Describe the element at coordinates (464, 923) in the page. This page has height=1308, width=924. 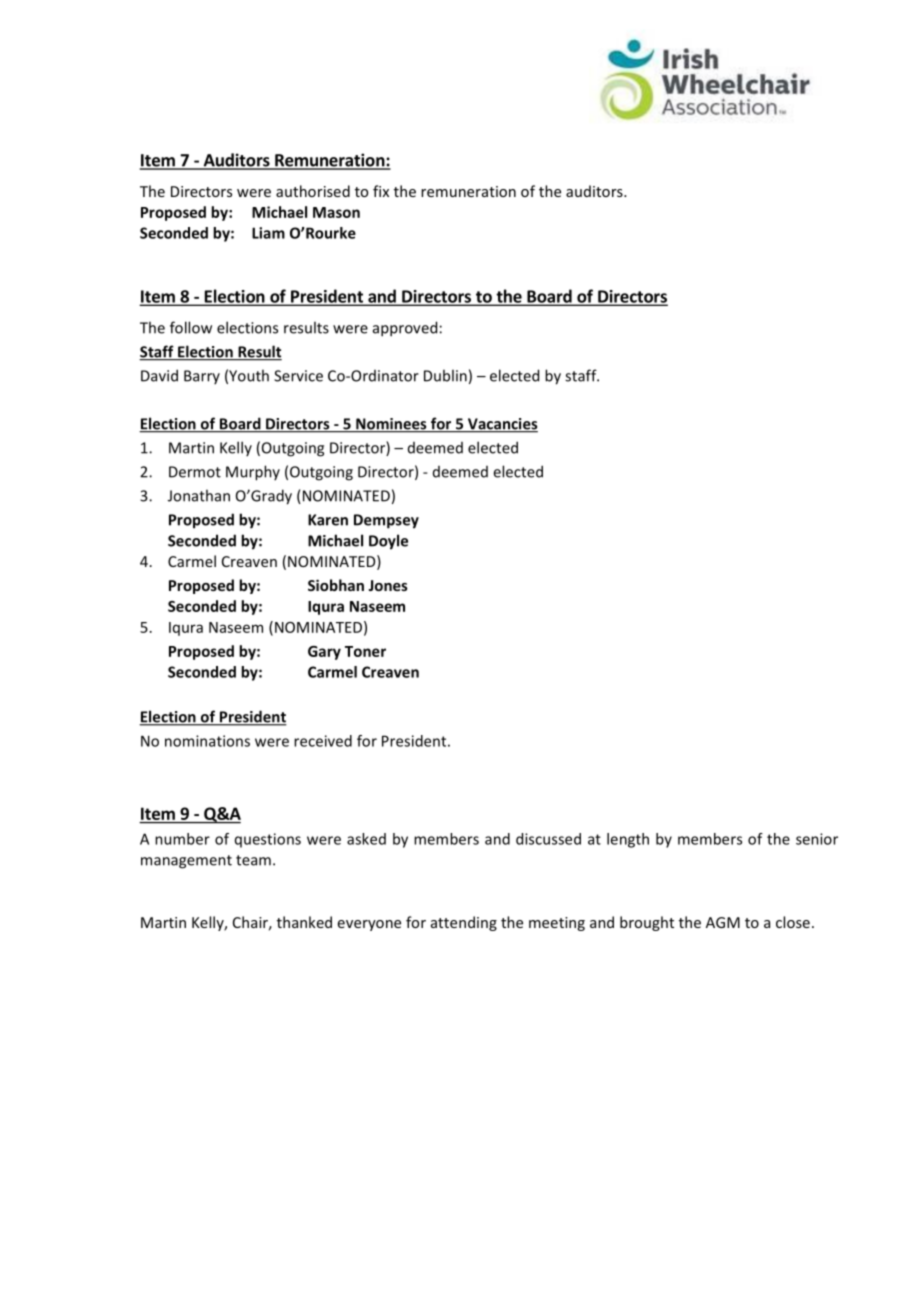
I see `attending` at that location.
